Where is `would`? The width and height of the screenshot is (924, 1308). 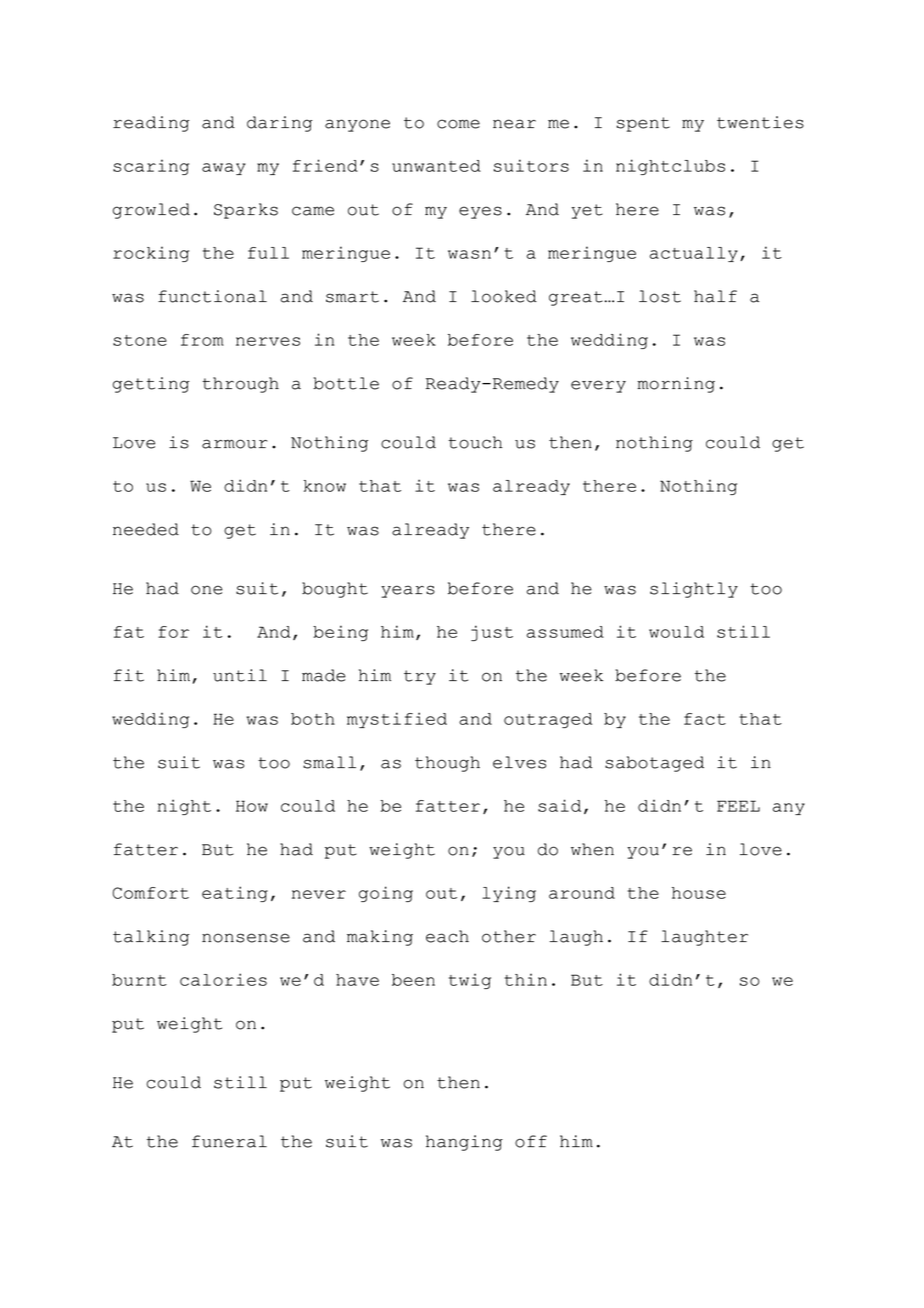
would is located at coordinates (676, 632).
